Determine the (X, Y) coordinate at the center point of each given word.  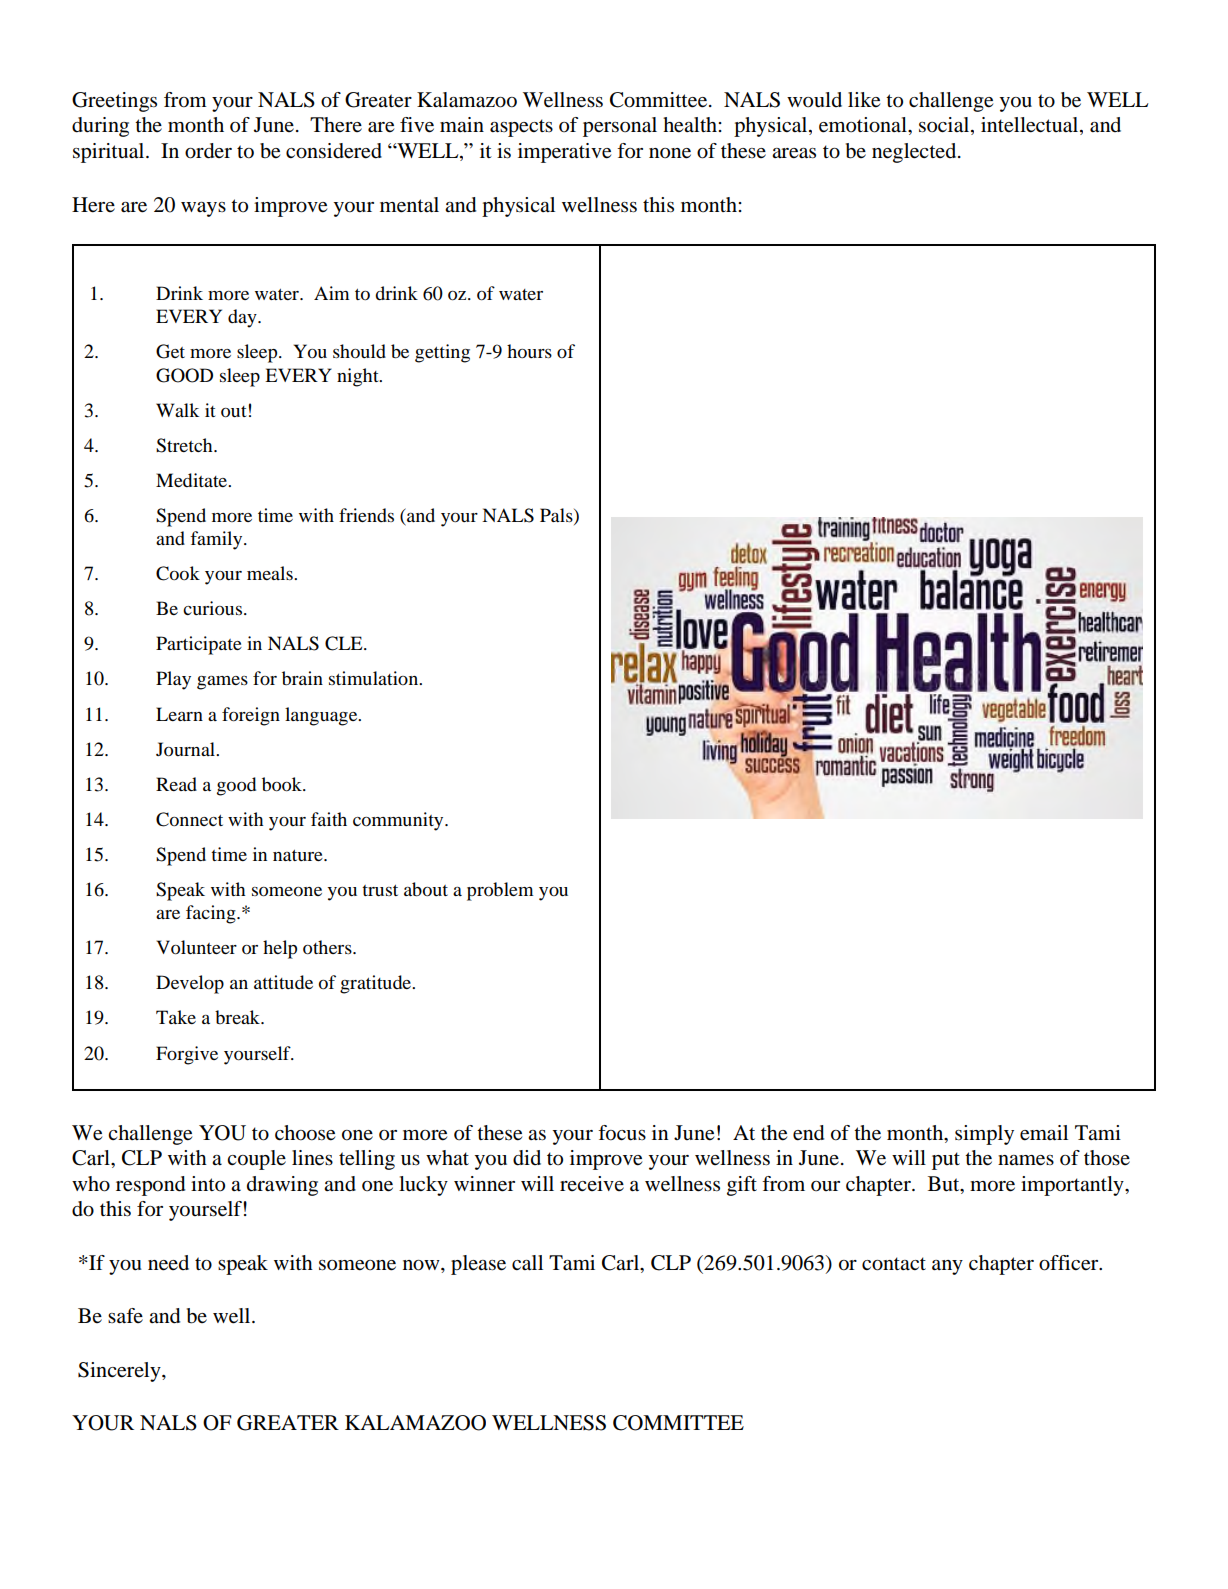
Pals (557, 516)
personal (620, 127)
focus (622, 1133)
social (945, 126)
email (1044, 1133)
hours (529, 351)
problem (500, 891)
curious (212, 608)
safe (125, 1315)
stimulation (375, 678)
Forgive (187, 1055)
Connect (189, 819)
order (208, 151)
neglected (915, 153)
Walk (177, 410)
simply (984, 1135)
